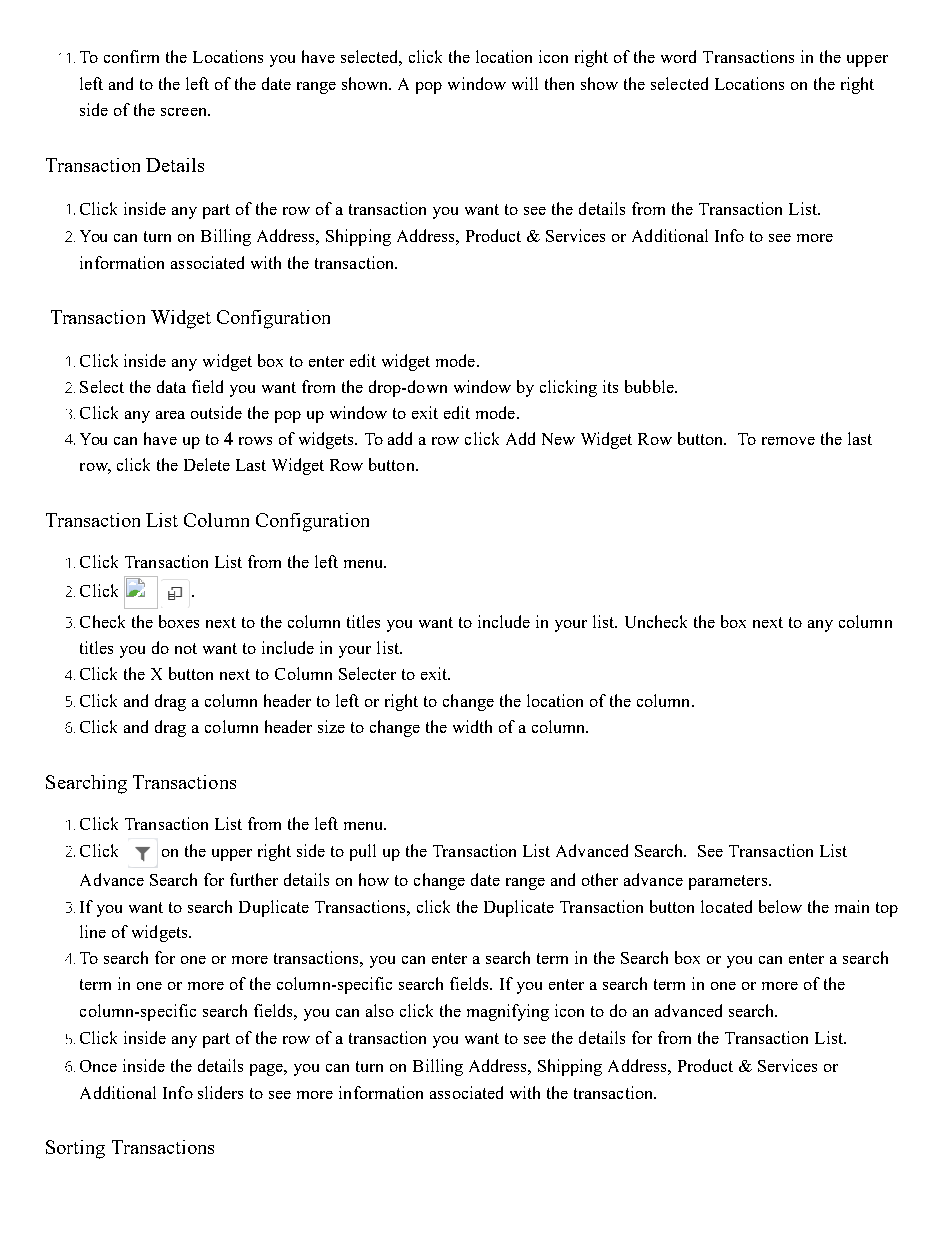 The width and height of the page is (952, 1233). Describe the element at coordinates (788, 441) in the page. I see `remove` at that location.
